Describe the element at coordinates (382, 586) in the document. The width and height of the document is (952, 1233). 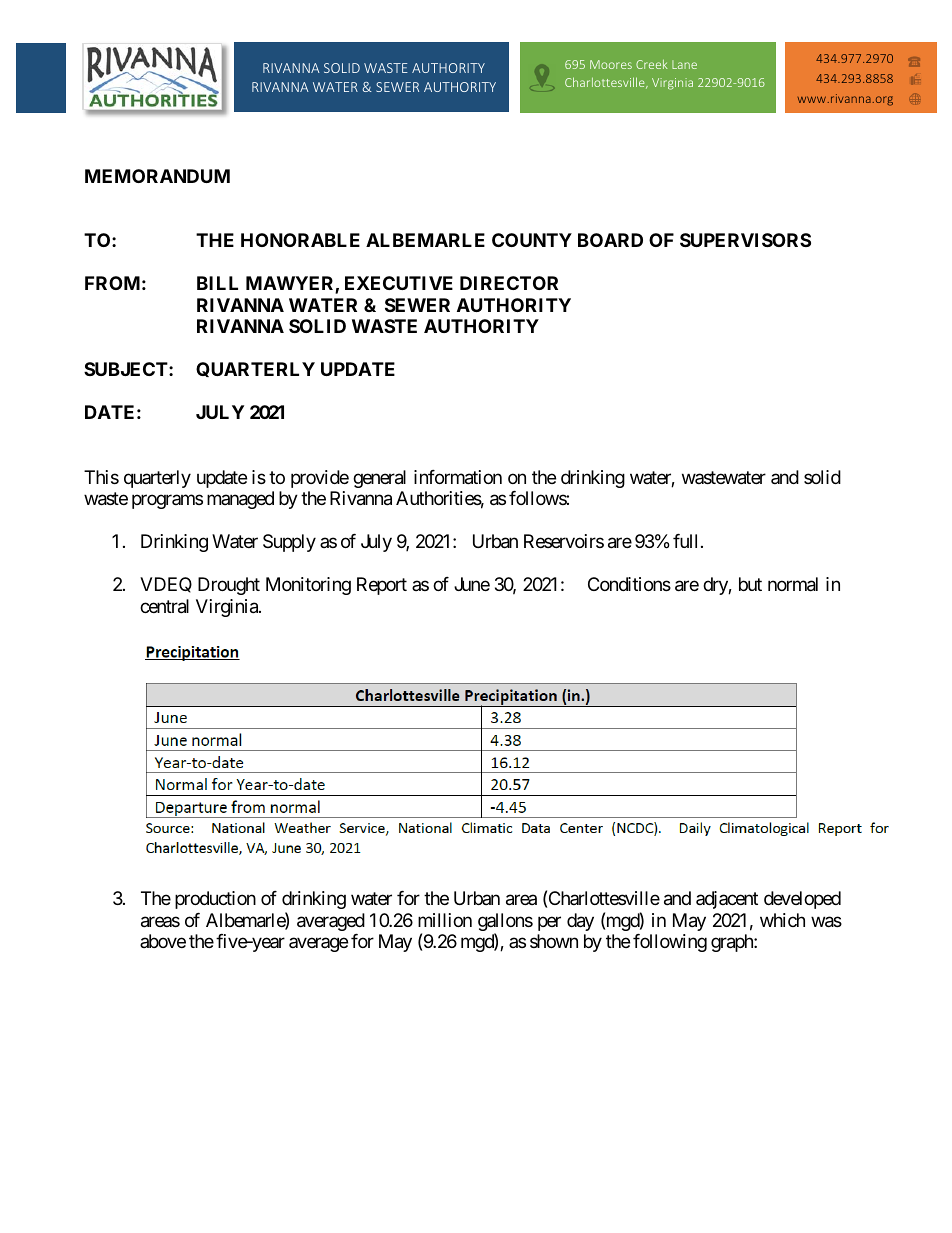
I see `Report` at that location.
